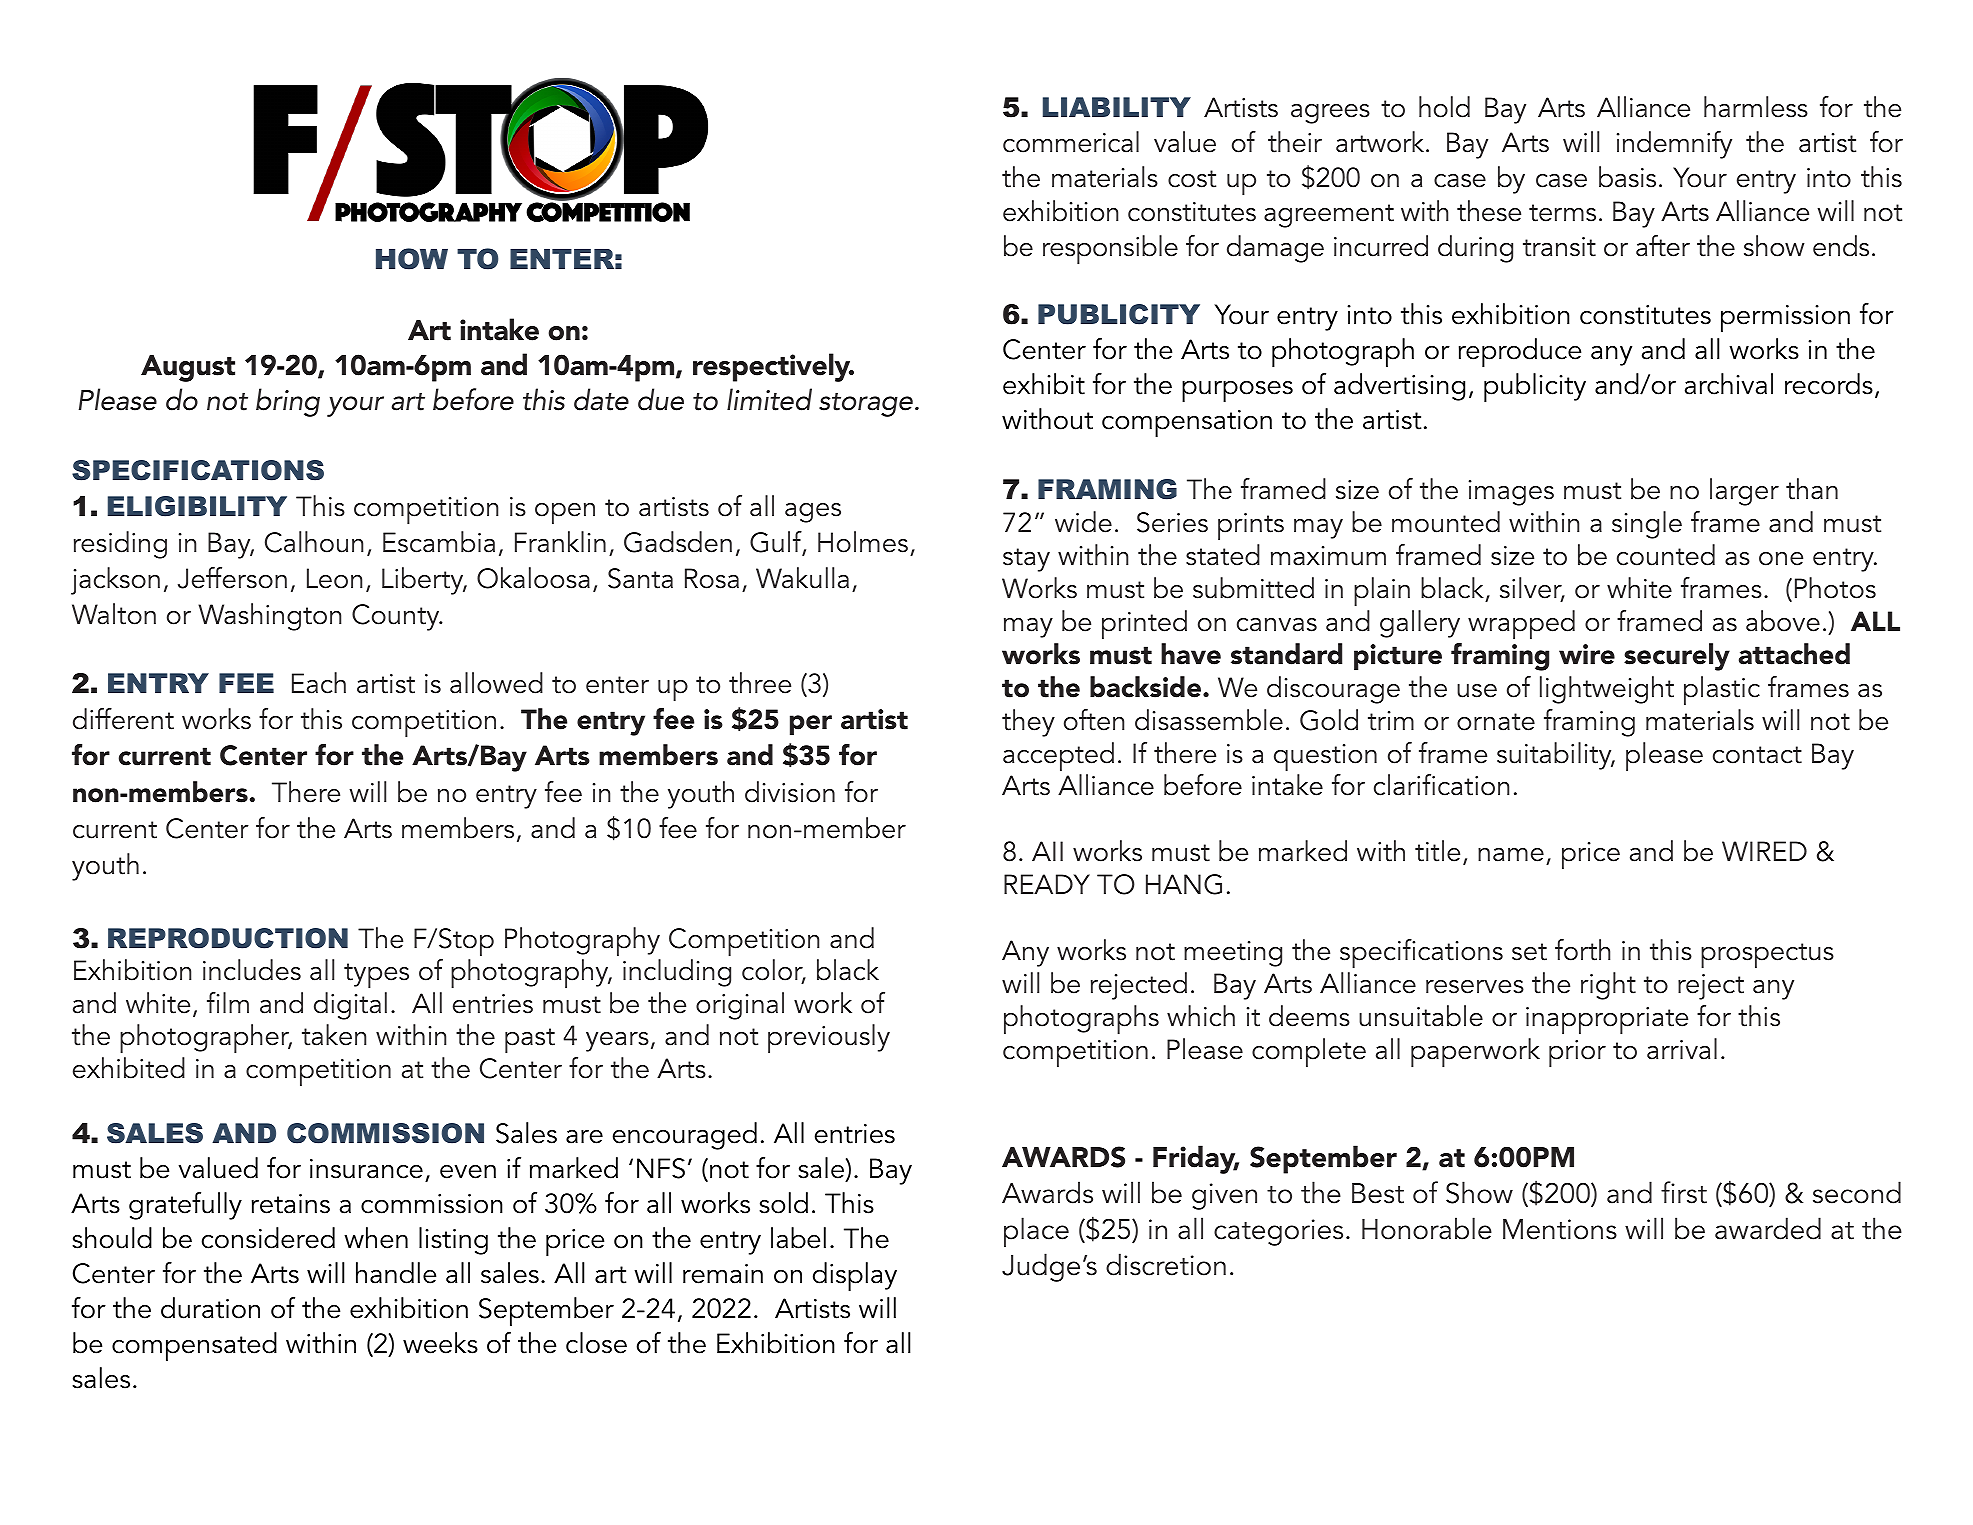  Describe the element at coordinates (1028, 723) in the page. I see `they` at that location.
